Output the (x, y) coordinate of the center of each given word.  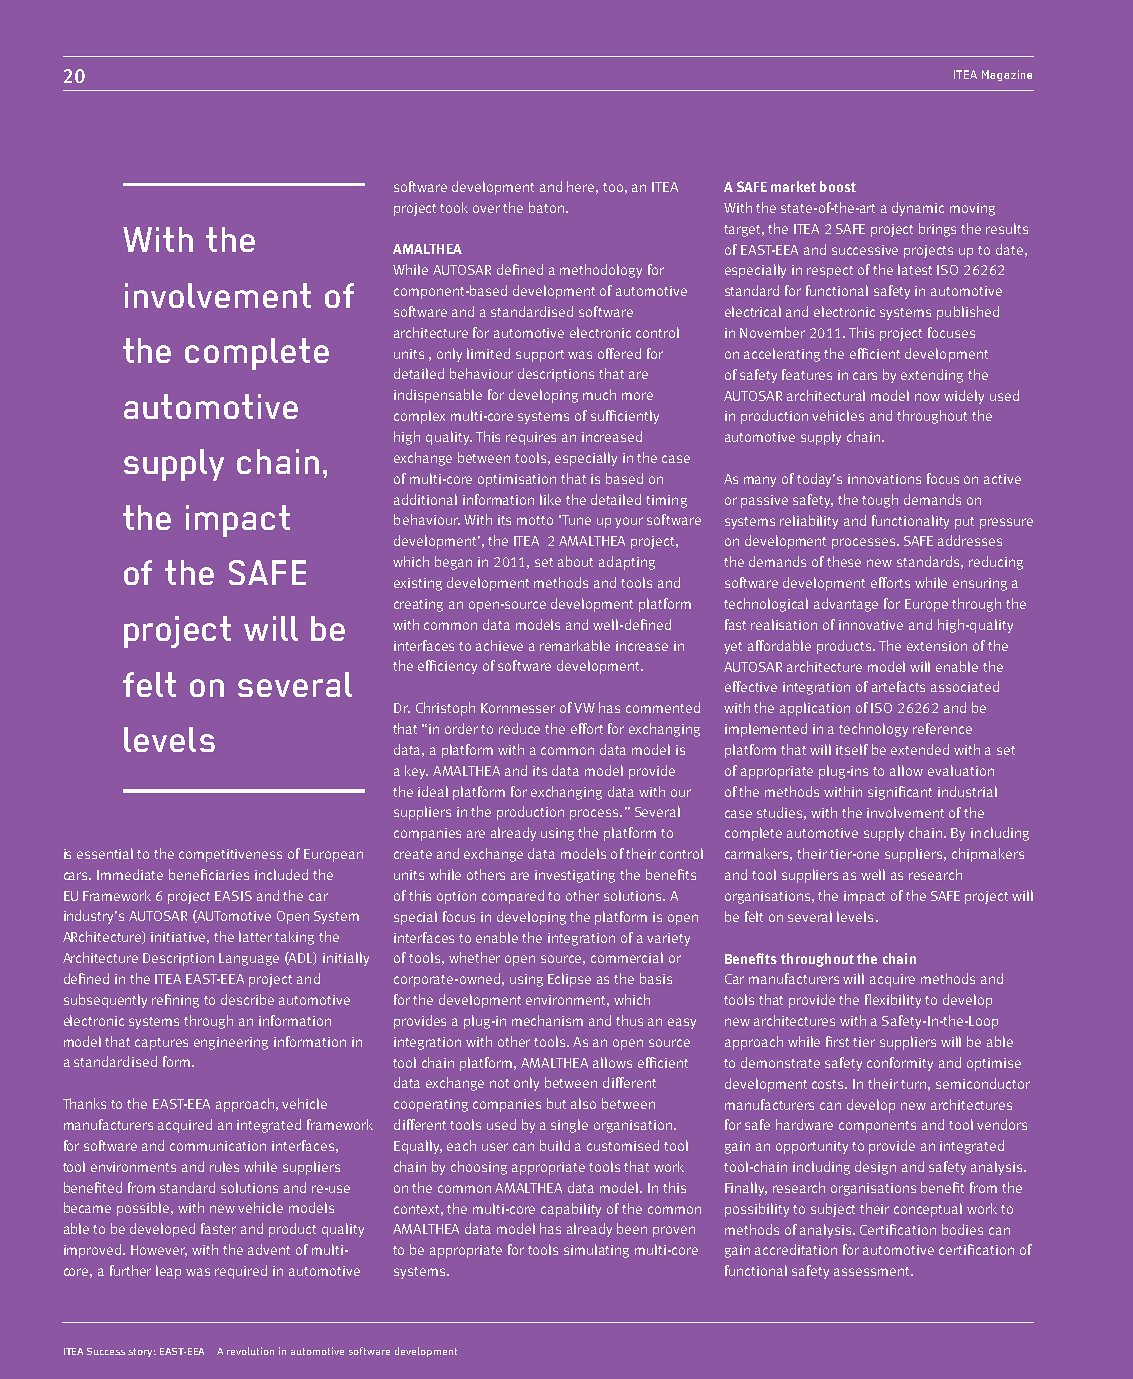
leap (168, 1272)
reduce (519, 728)
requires (531, 438)
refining (175, 1001)
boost (838, 186)
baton (546, 207)
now (927, 397)
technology (873, 730)
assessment (873, 1271)
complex (419, 417)
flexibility (893, 1001)
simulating (596, 1251)
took (454, 207)
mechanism (547, 1020)
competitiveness (230, 855)
